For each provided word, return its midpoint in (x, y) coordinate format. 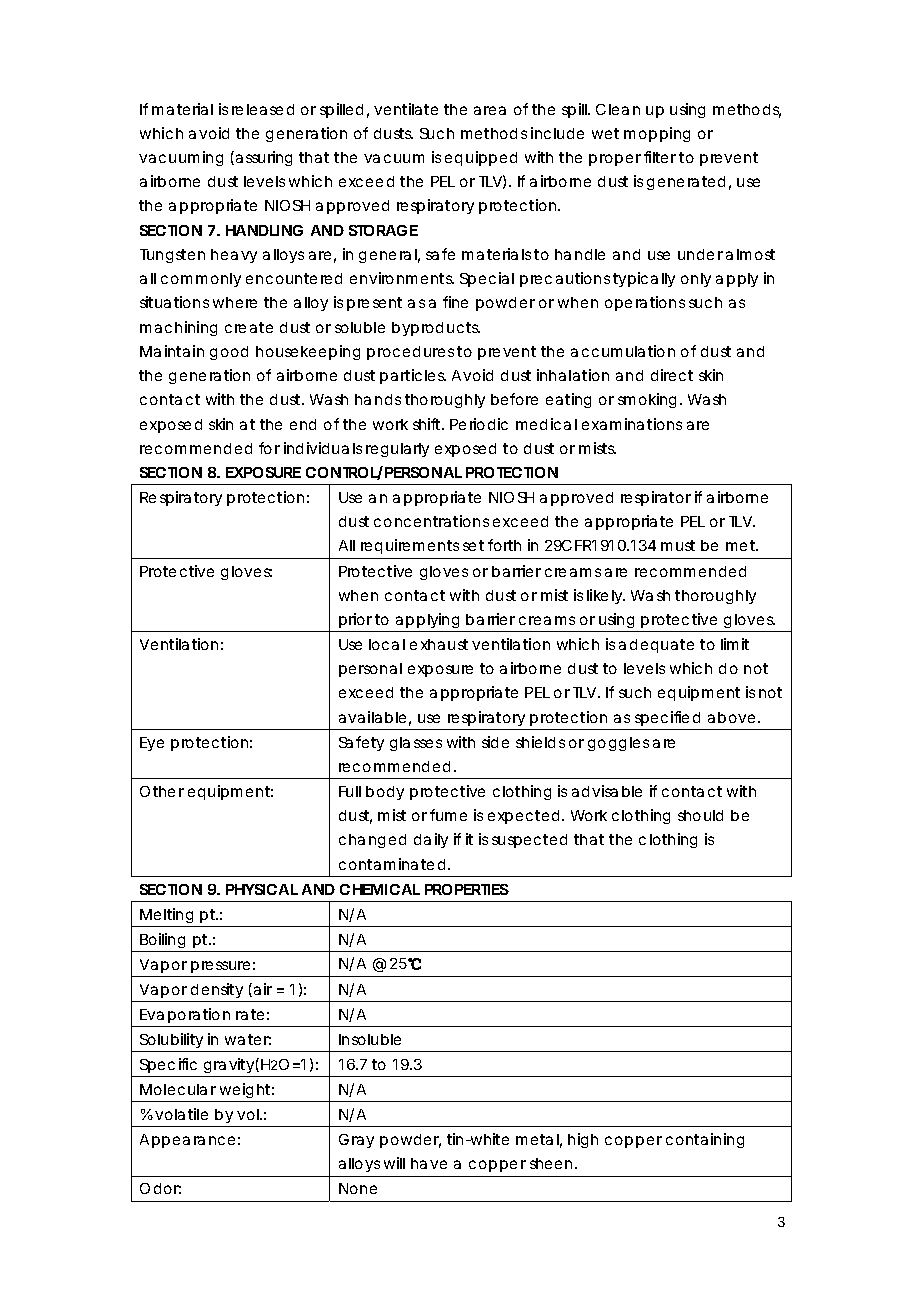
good (229, 353)
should (700, 815)
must (678, 545)
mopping (657, 134)
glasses (416, 744)
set (473, 545)
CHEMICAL (380, 889)
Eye (152, 744)
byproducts (436, 329)
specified (667, 718)
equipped (481, 158)
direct (672, 375)
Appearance (187, 1141)
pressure (220, 967)
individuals (323, 448)
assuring (262, 158)
